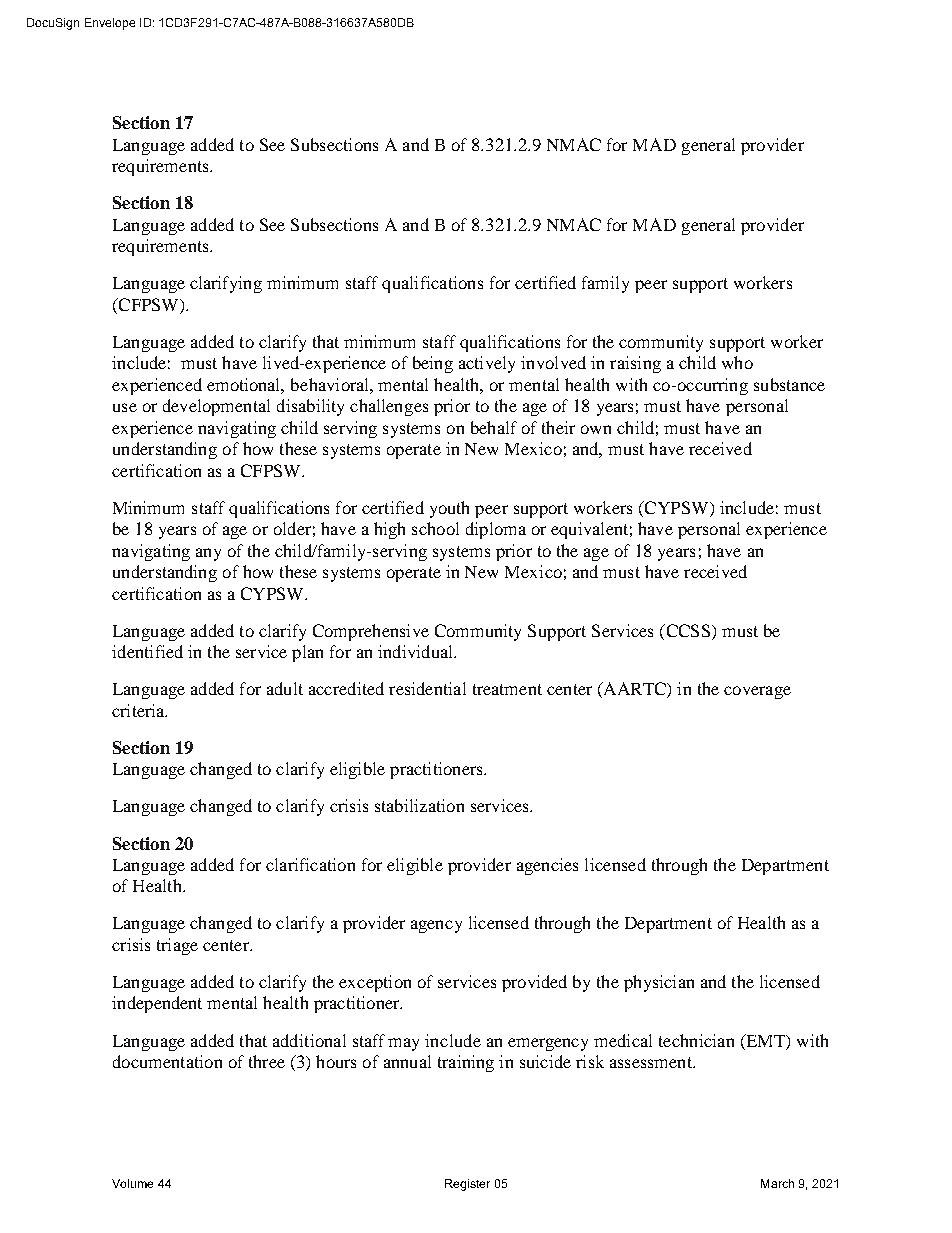 Image resolution: width=952 pixels, height=1233 pixels. Describe the element at coordinates (757, 692) in the screenshot. I see `coverage` at that location.
